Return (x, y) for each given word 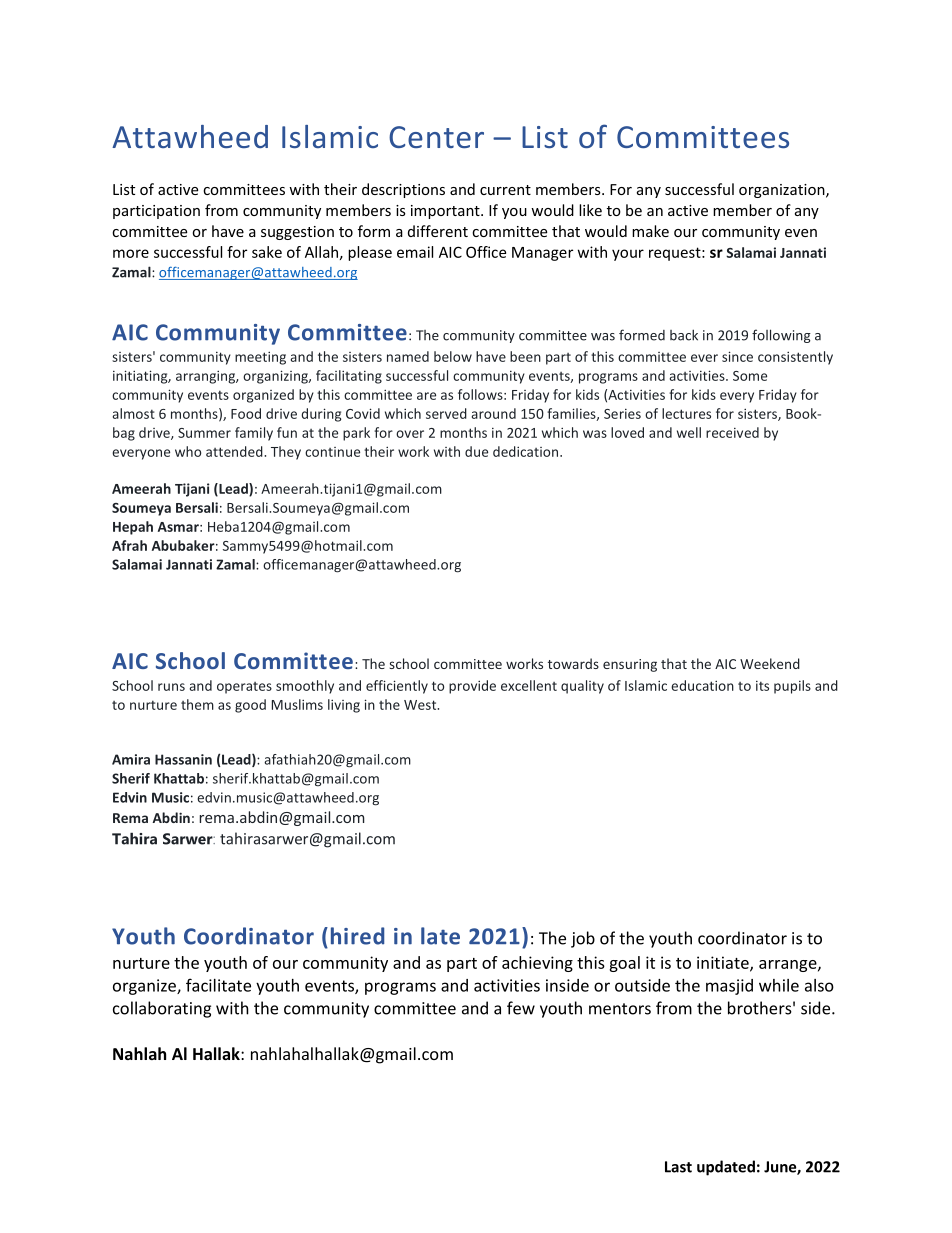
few (521, 1008)
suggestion (297, 233)
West (421, 705)
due (476, 451)
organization (783, 191)
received (732, 432)
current (505, 190)
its (762, 686)
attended (235, 451)
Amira (131, 759)
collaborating (162, 1009)
